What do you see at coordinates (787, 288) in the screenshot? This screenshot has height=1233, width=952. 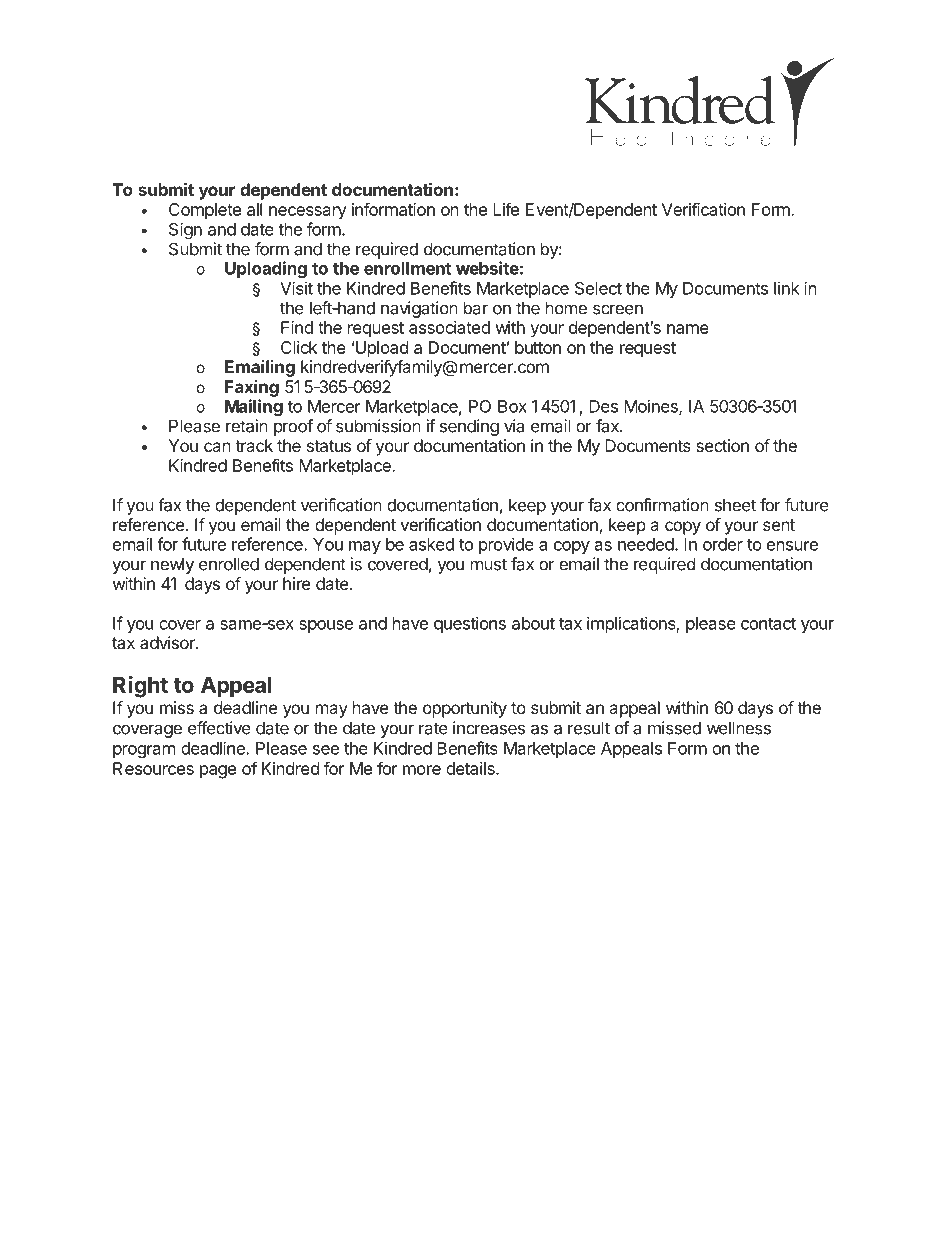 I see `link` at bounding box center [787, 288].
